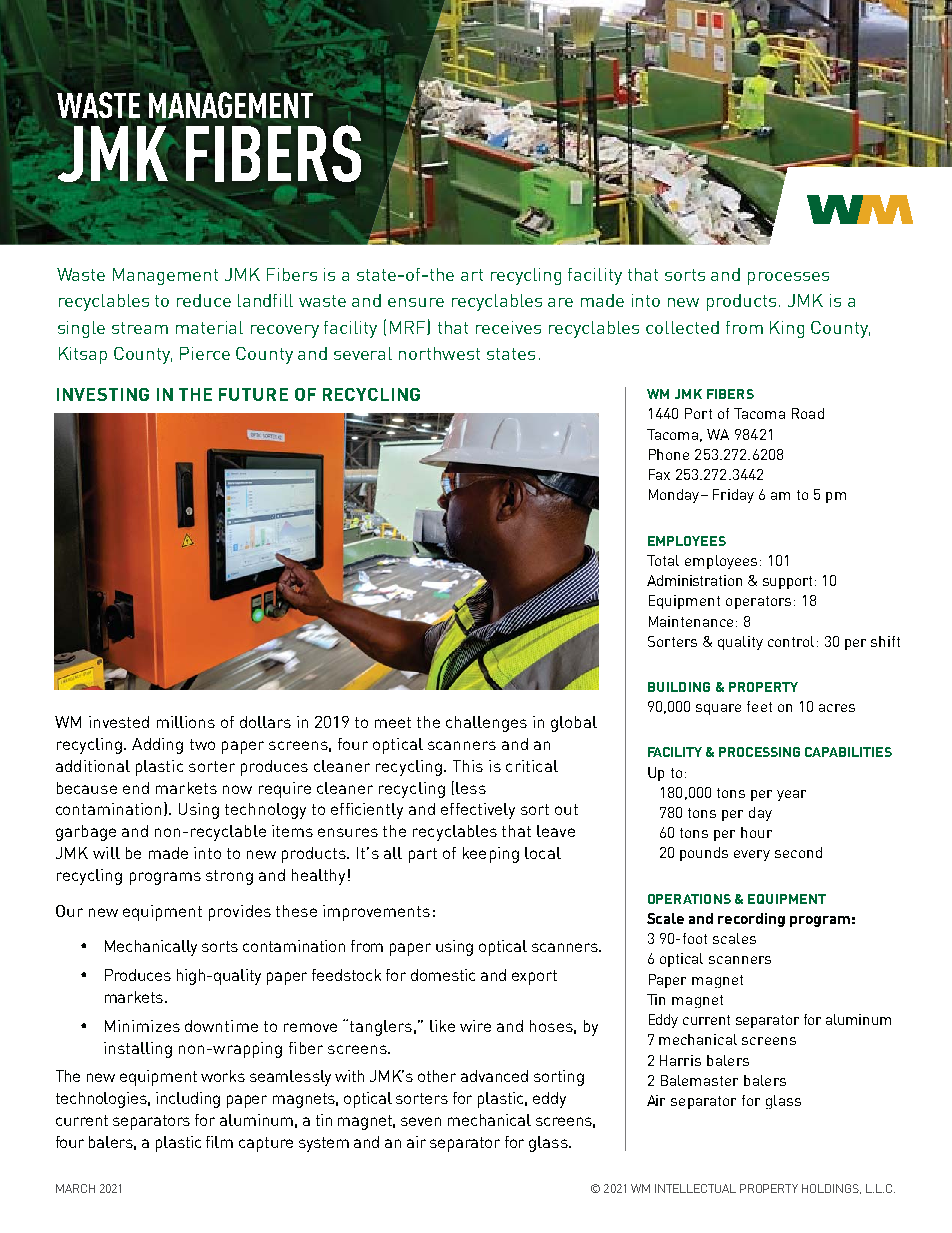  I want to click on Total, so click(663, 560).
